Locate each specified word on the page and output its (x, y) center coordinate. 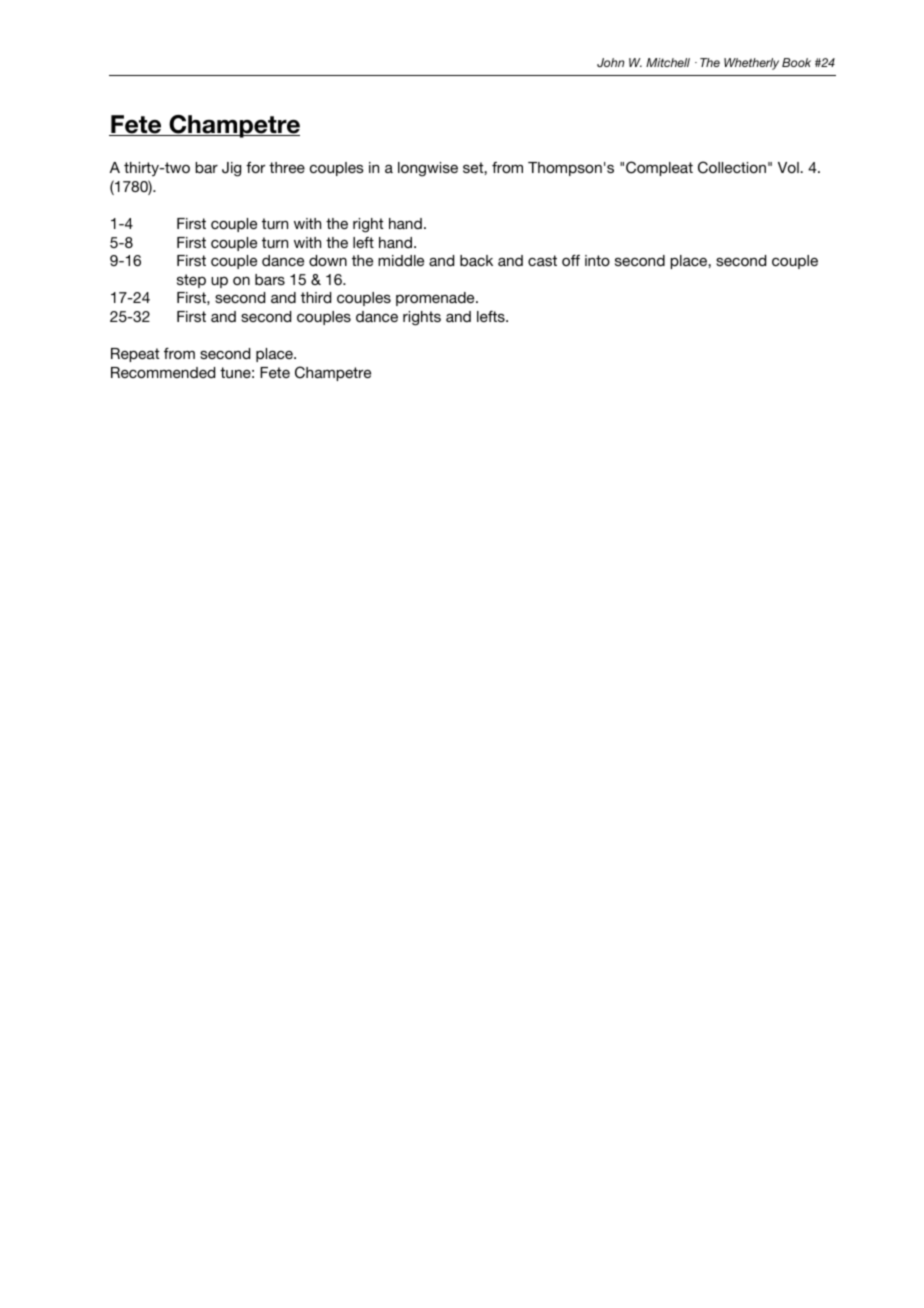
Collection (732, 167)
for (255, 167)
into (597, 260)
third (316, 297)
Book (796, 62)
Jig (231, 169)
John (610, 62)
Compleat (659, 168)
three (287, 167)
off (571, 260)
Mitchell (668, 62)
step (191, 281)
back (476, 260)
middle (401, 260)
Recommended (163, 372)
